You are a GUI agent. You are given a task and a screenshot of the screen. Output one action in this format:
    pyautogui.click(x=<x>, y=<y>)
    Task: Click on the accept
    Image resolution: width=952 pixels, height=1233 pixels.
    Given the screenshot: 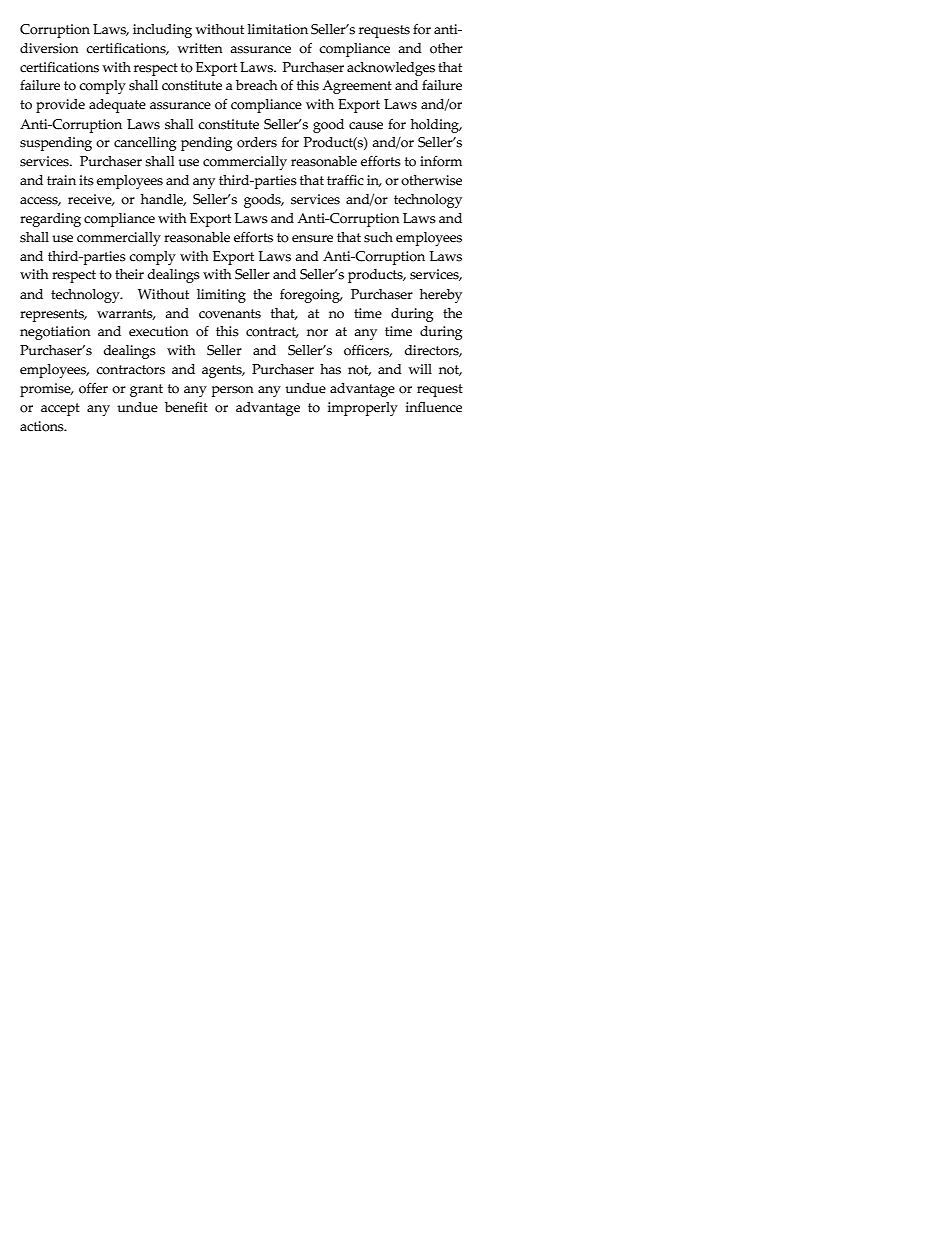 What is the action you would take?
    pyautogui.click(x=60, y=409)
